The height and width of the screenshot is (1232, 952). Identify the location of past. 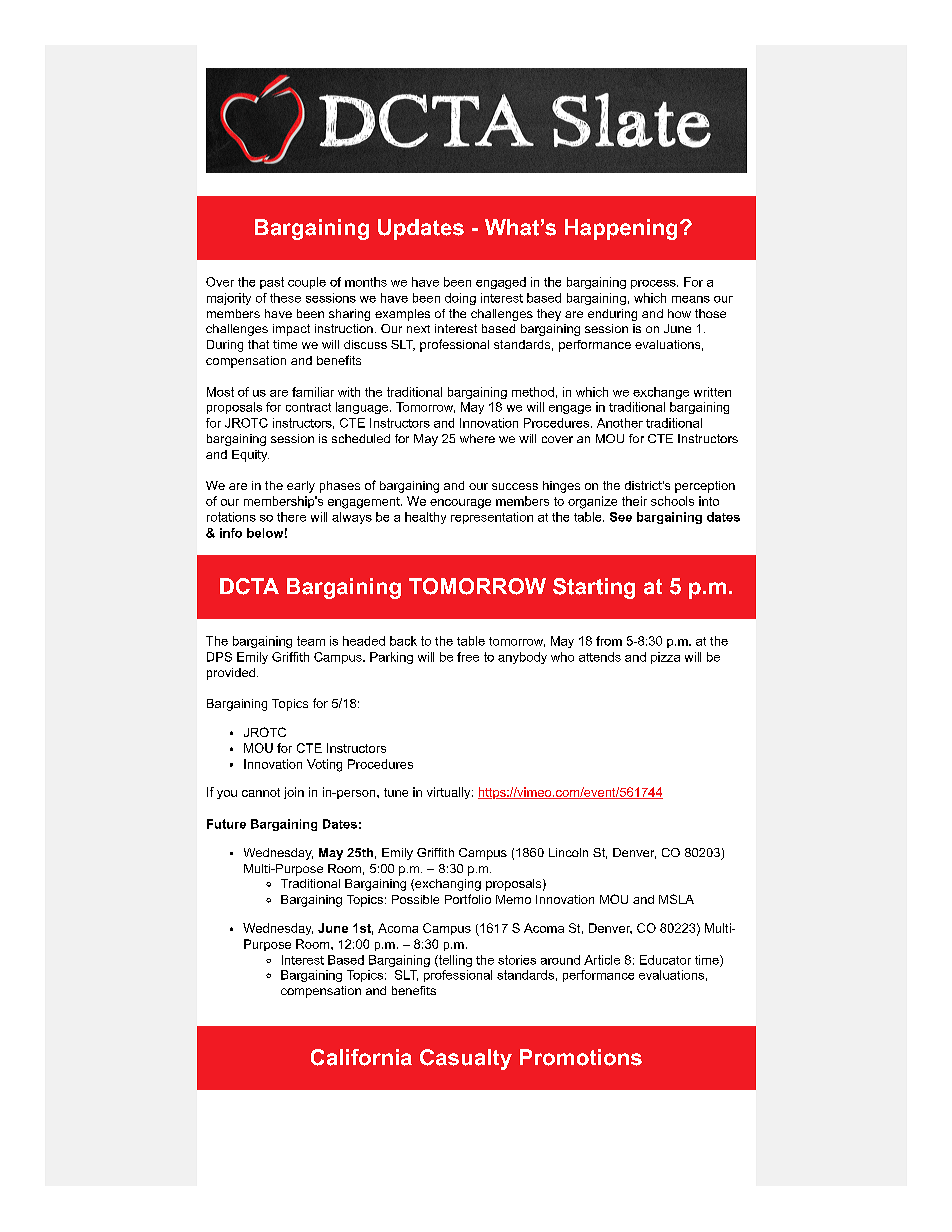
(272, 283).
